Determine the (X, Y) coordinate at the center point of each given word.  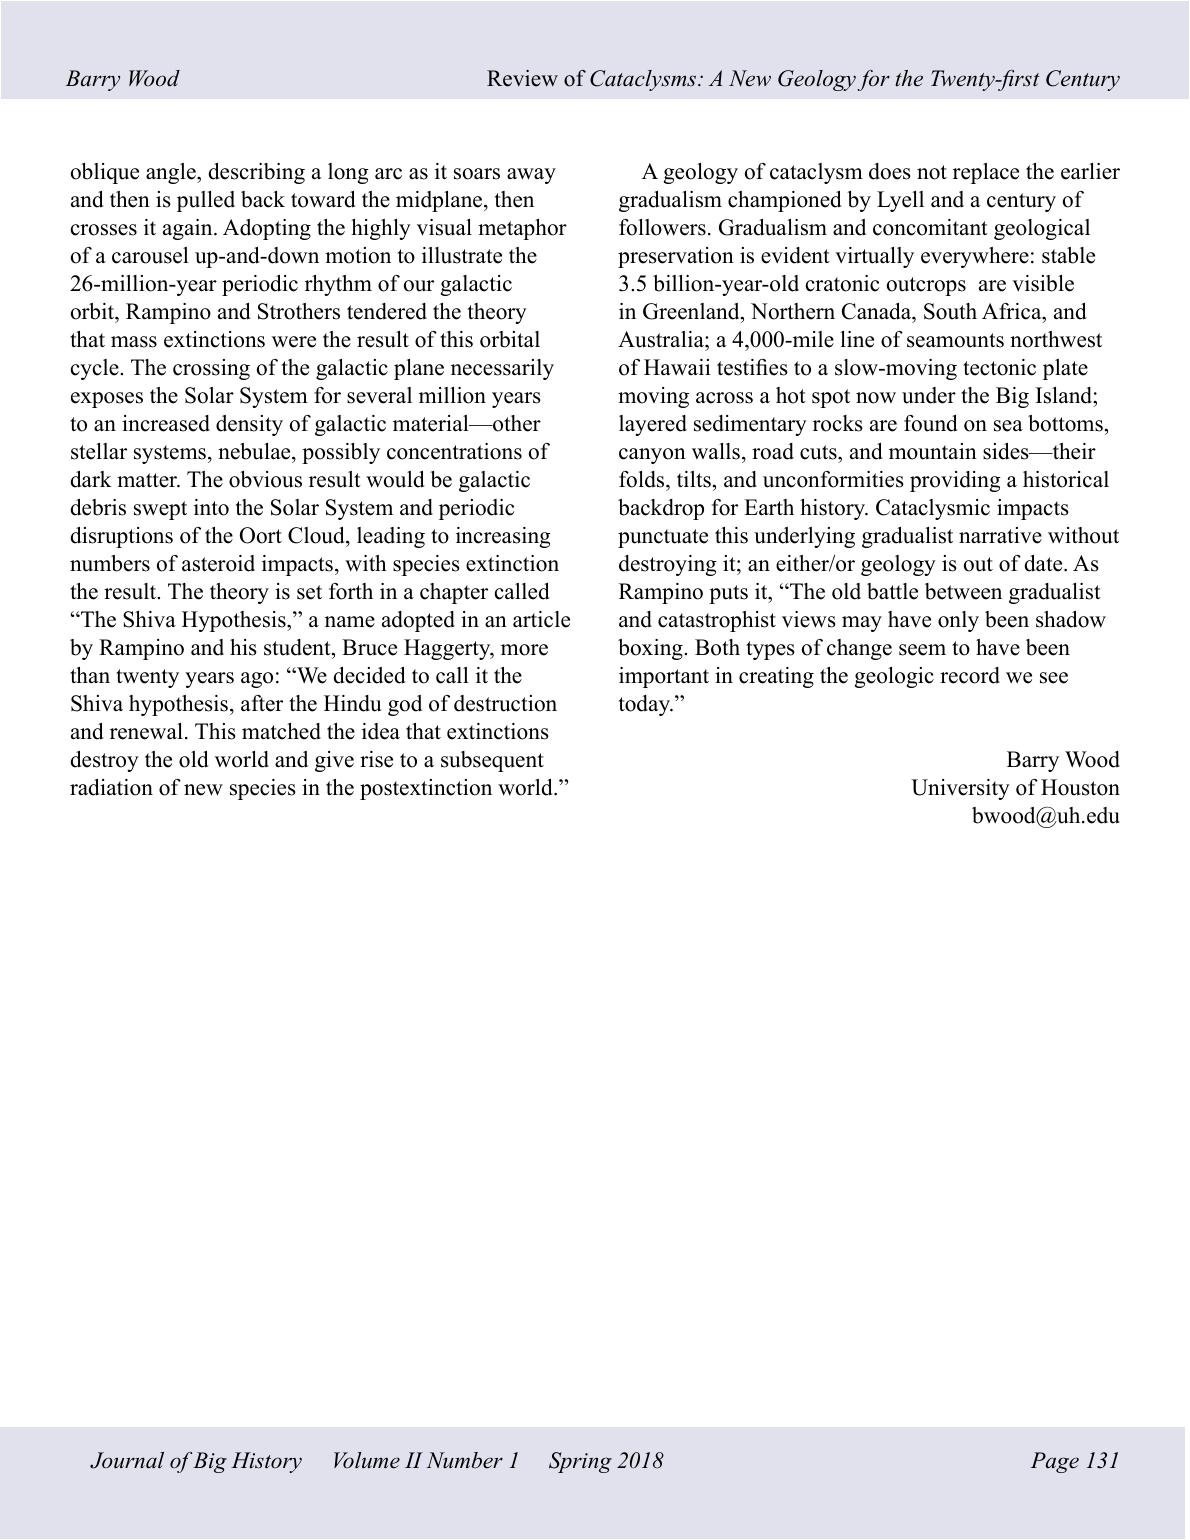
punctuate (663, 538)
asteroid (218, 563)
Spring (580, 1462)
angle (172, 173)
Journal (127, 1460)
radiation (111, 787)
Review (522, 78)
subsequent (492, 761)
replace (986, 173)
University (960, 789)
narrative (1000, 535)
